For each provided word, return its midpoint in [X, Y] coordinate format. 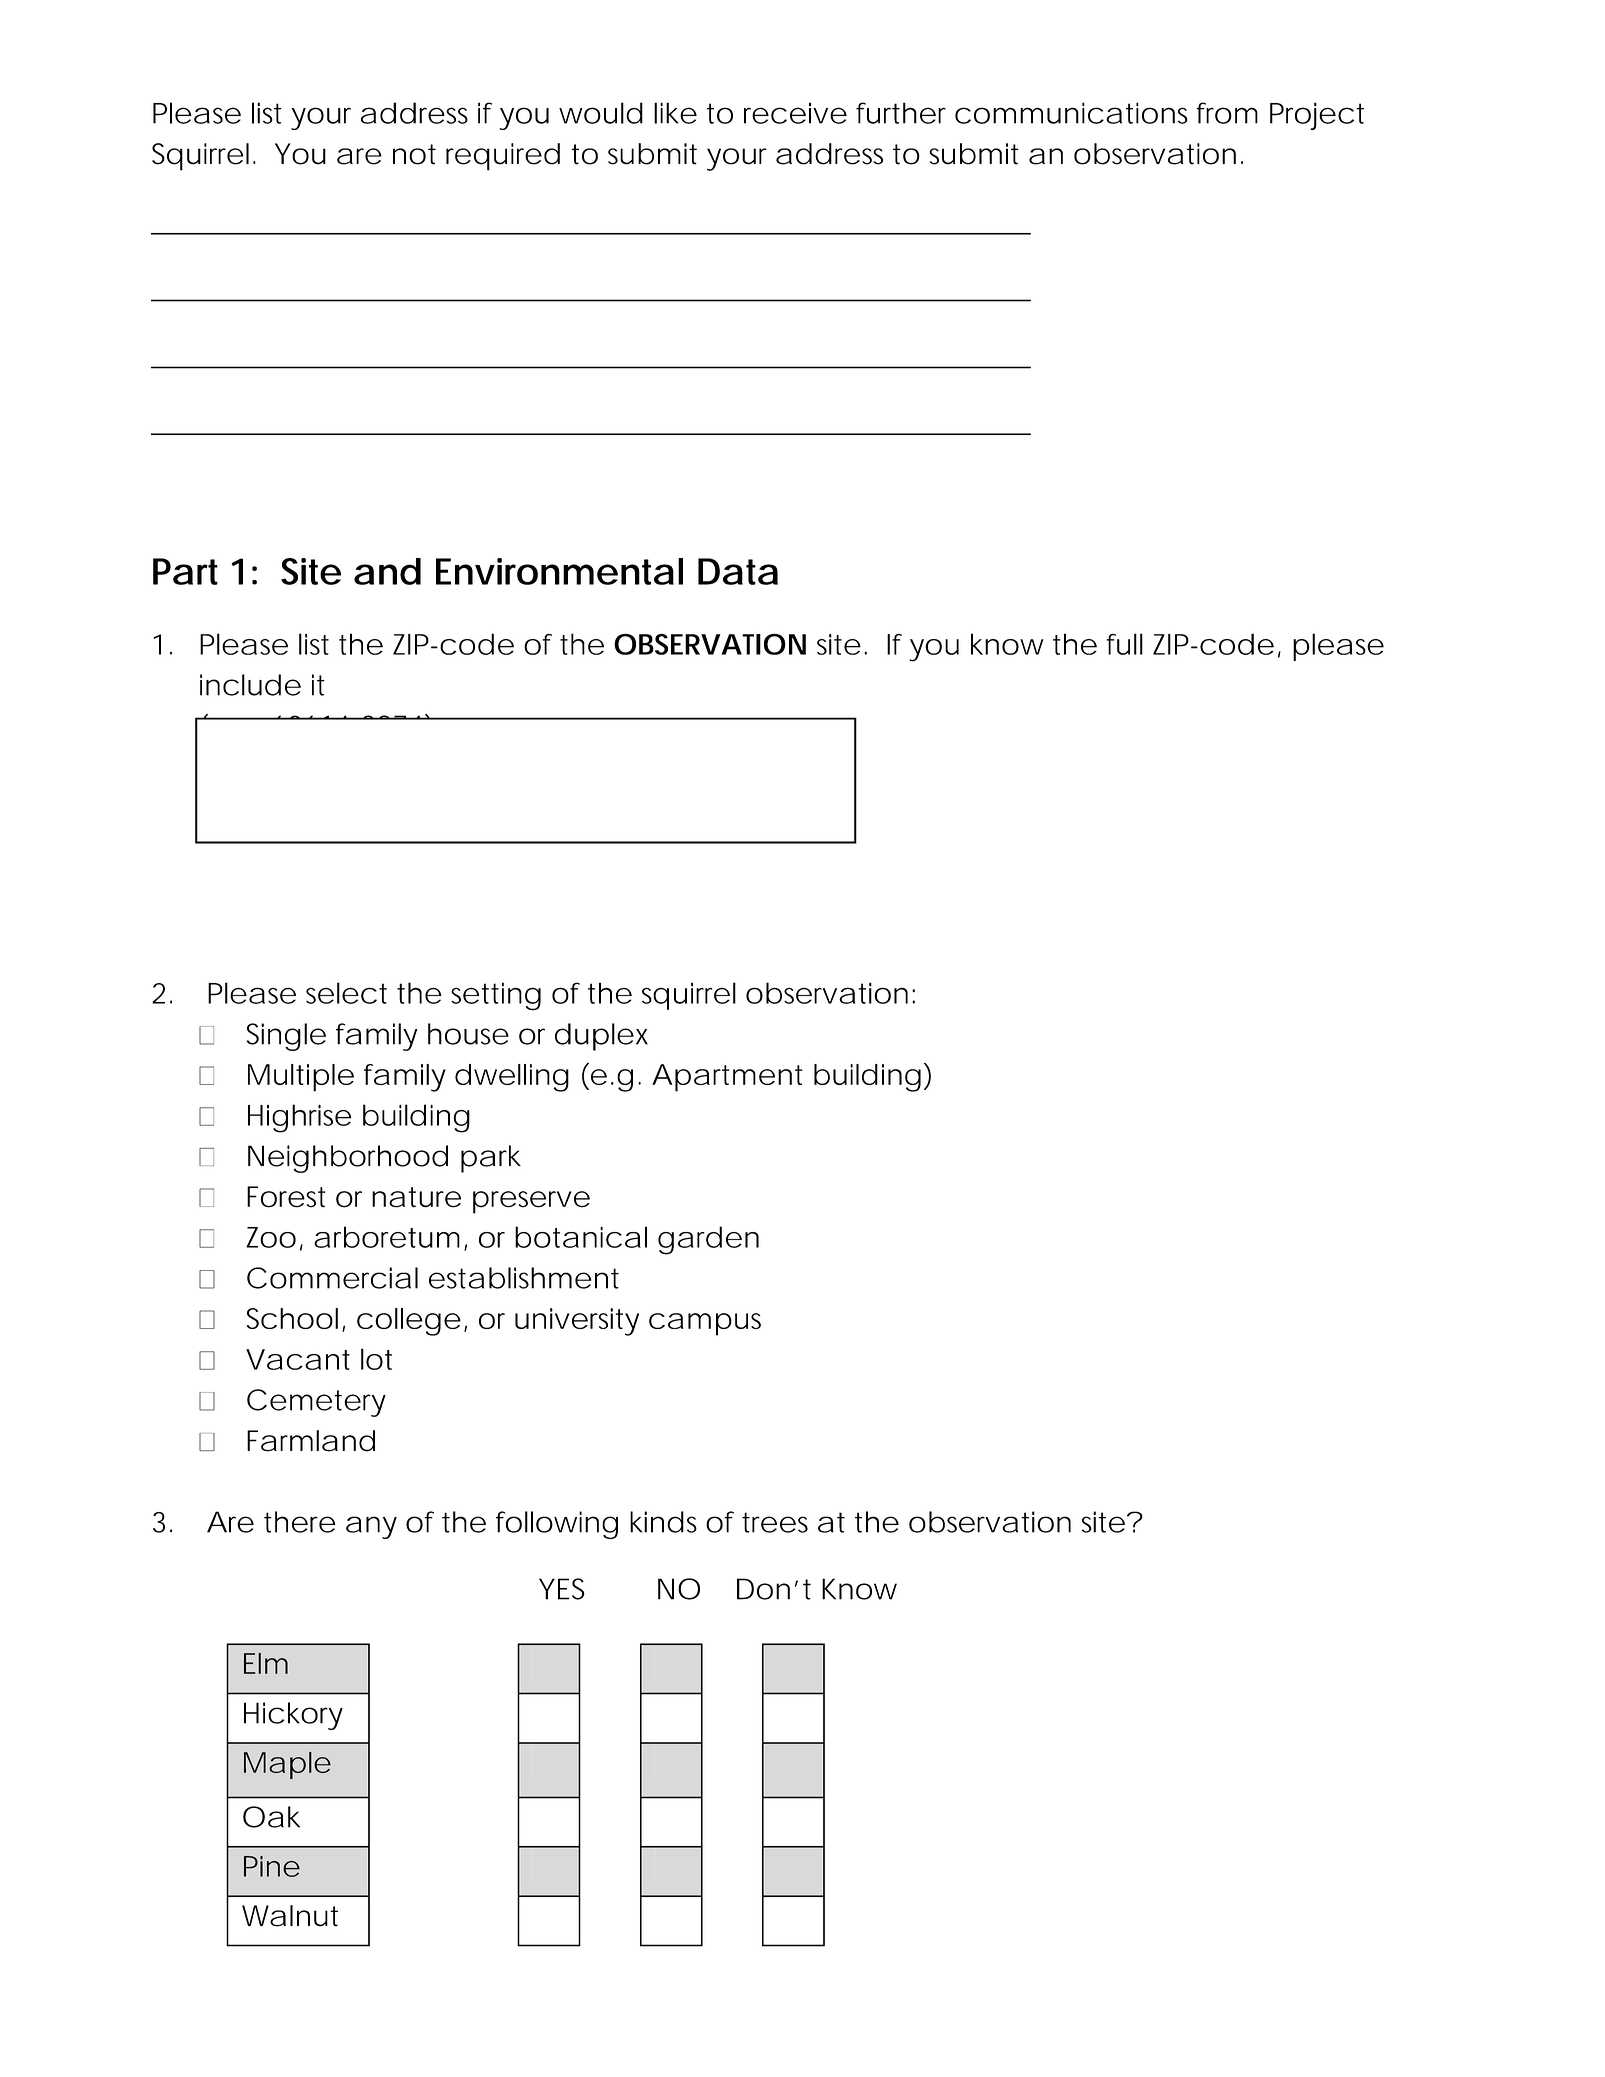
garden [708, 1240]
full [1124, 644]
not [414, 154]
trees [775, 1522]
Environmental [559, 571]
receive [795, 113]
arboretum [387, 1237]
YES [562, 1589]
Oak [271, 1817]
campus [705, 1324]
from [1227, 113]
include [250, 685]
